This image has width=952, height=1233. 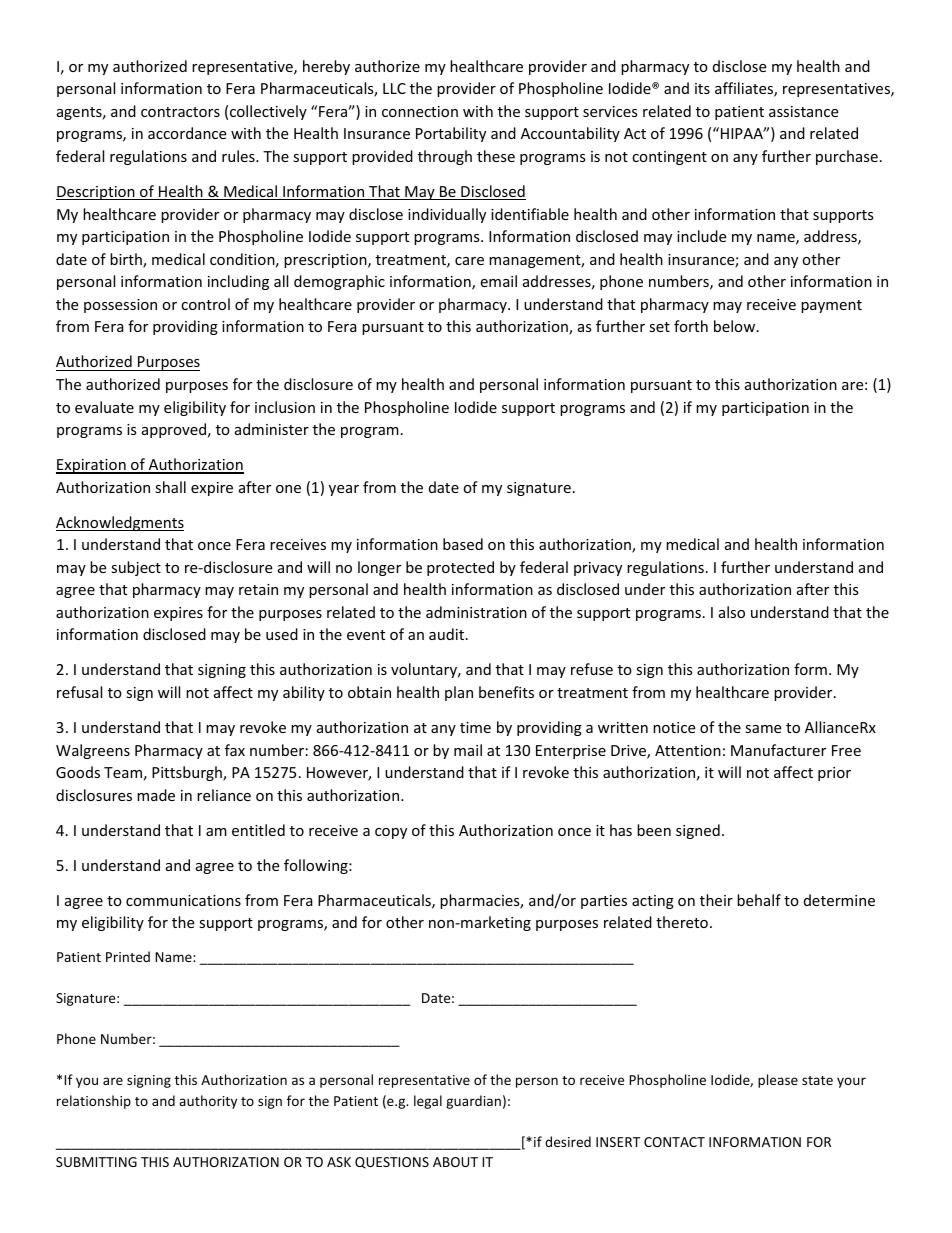 I want to click on year, so click(x=344, y=490).
